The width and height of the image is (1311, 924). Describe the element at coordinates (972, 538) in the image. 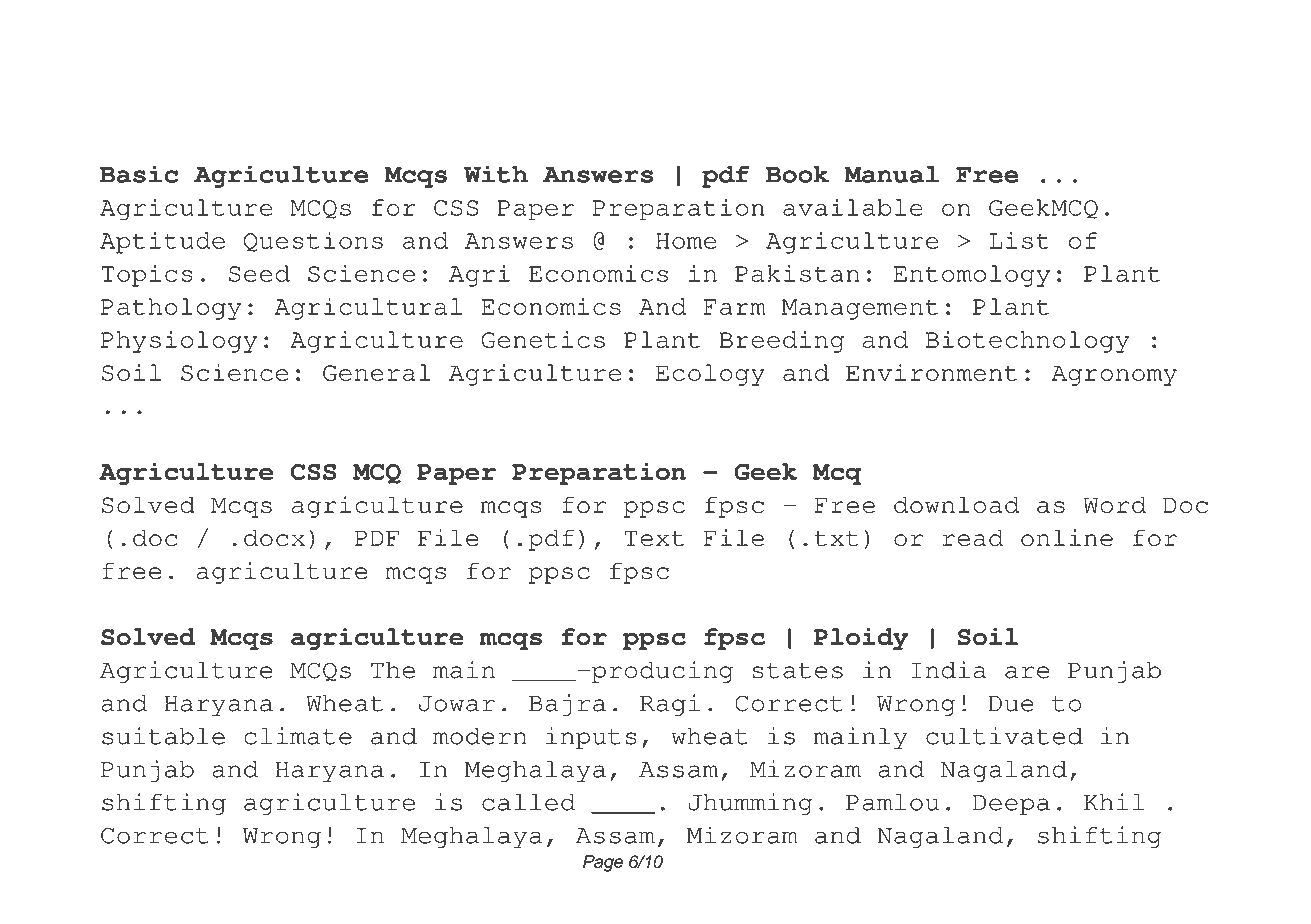

I see `read` at that location.
